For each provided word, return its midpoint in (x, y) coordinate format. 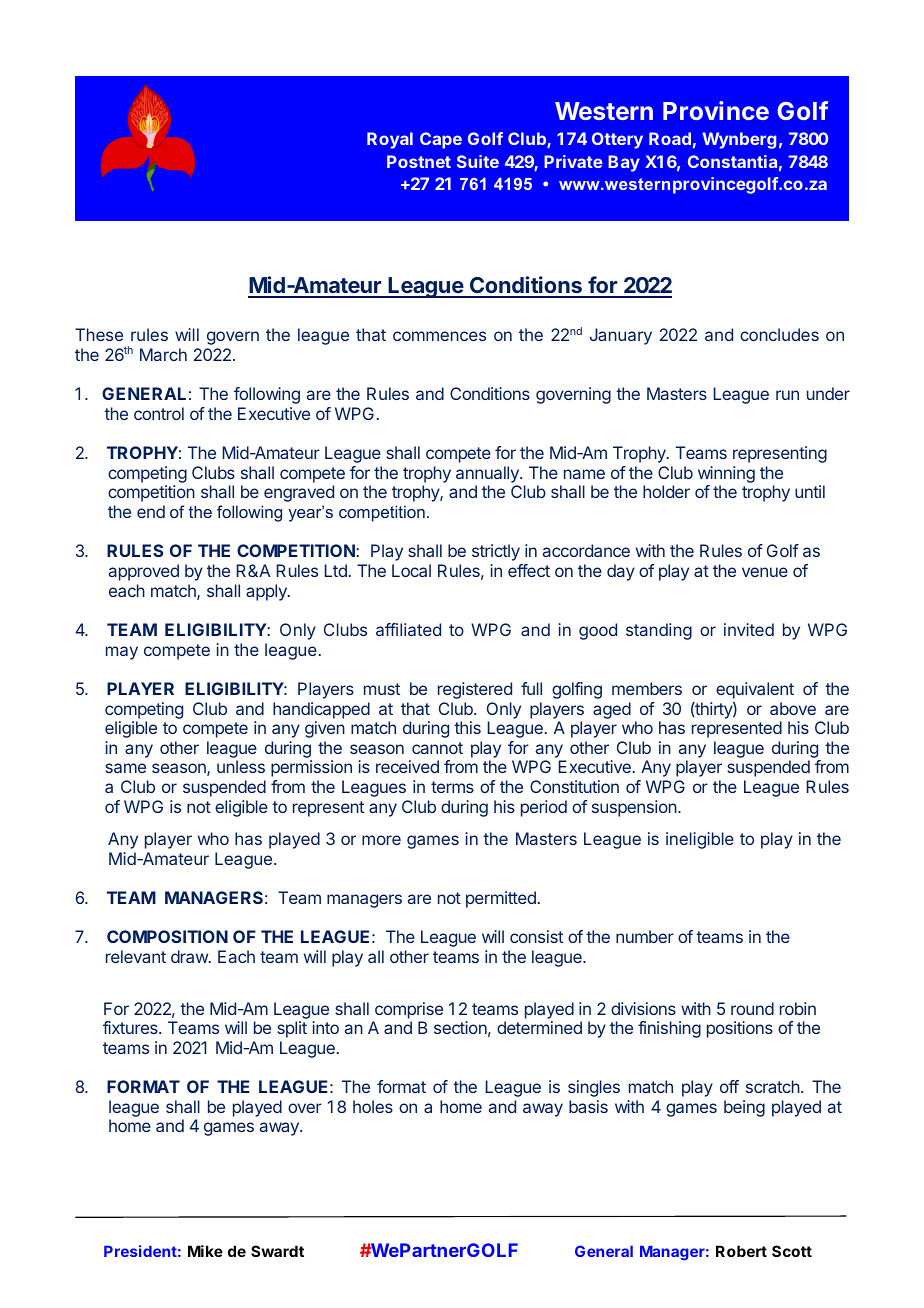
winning (726, 474)
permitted (501, 899)
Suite (478, 161)
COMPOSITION (167, 936)
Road (670, 138)
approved (144, 572)
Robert (741, 1251)
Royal (390, 140)
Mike (205, 1251)
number (645, 936)
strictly (496, 552)
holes (373, 1106)
